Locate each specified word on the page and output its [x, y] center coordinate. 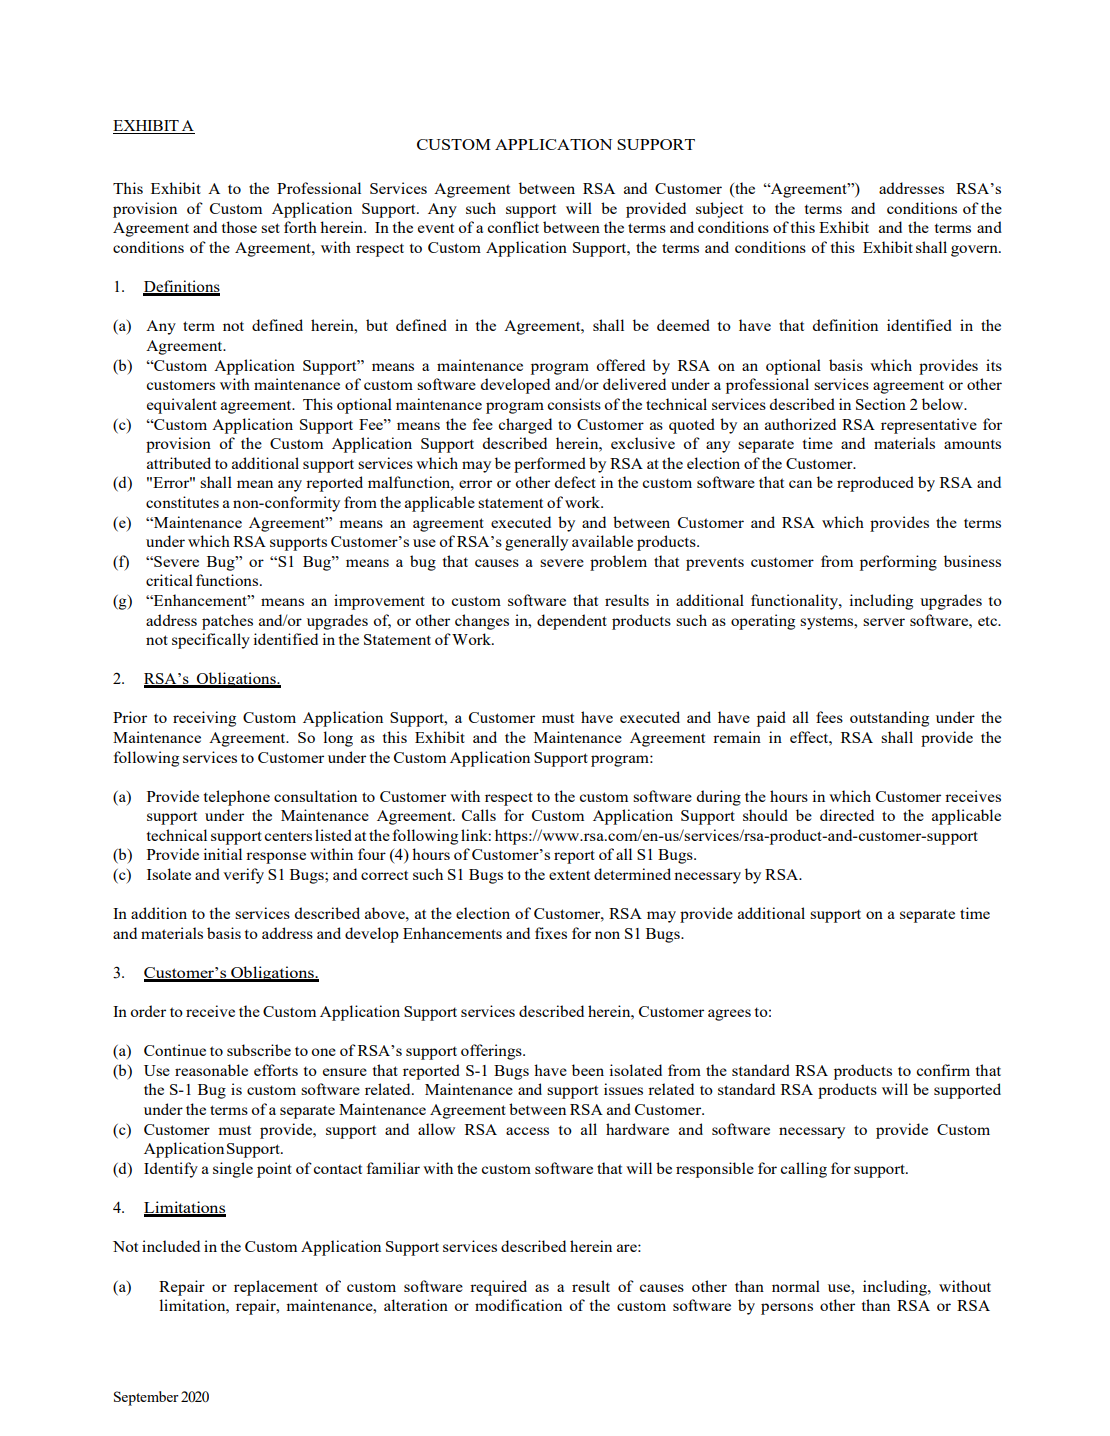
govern [975, 251]
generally [536, 543]
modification [518, 1305]
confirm [943, 1070]
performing [898, 563]
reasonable [211, 1070]
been [588, 1070]
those [239, 227]
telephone [237, 798]
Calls [479, 815]
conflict [513, 227]
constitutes [182, 502]
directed [847, 815]
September [146, 1398]
